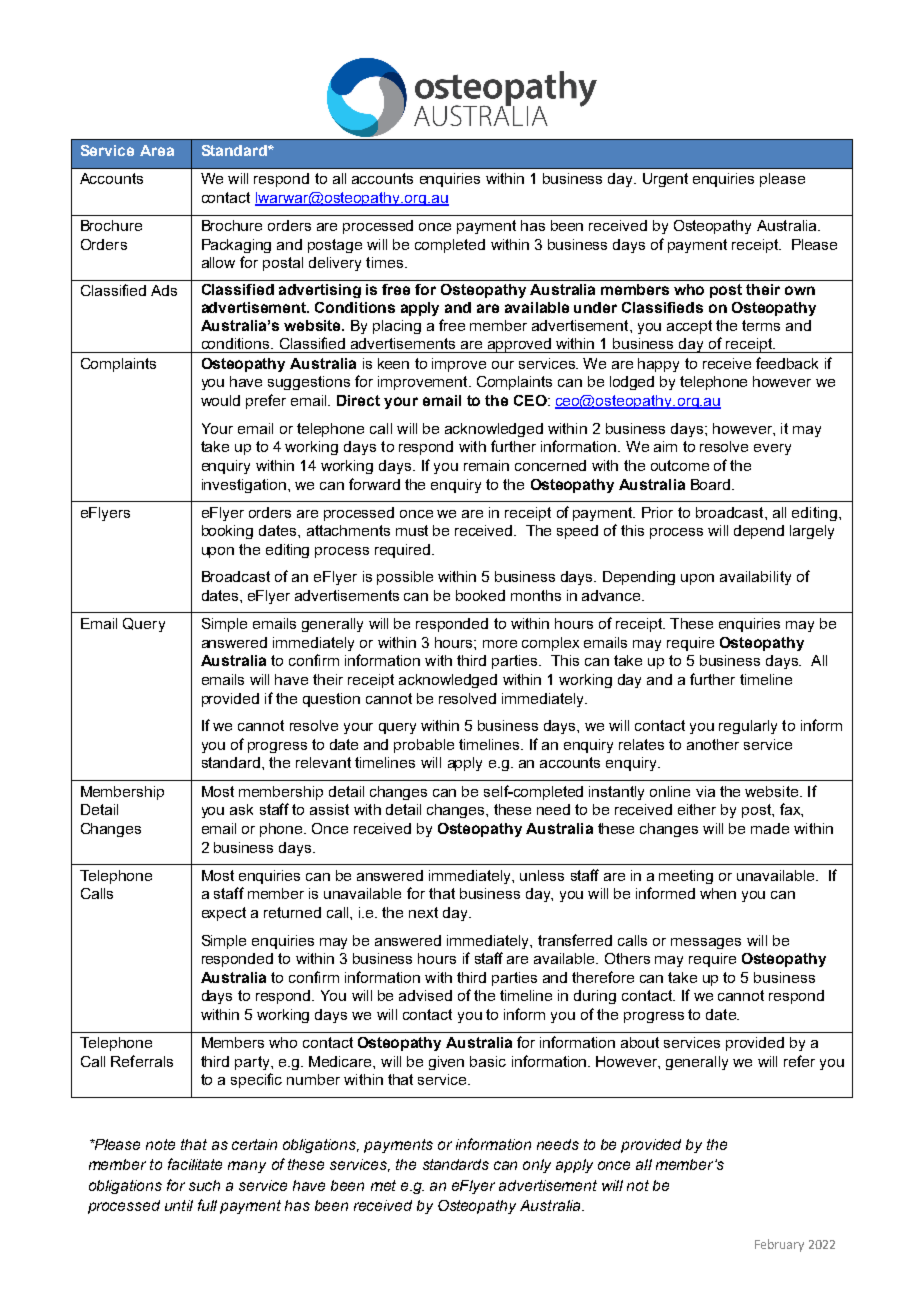  I want to click on regularly, so click(748, 727).
